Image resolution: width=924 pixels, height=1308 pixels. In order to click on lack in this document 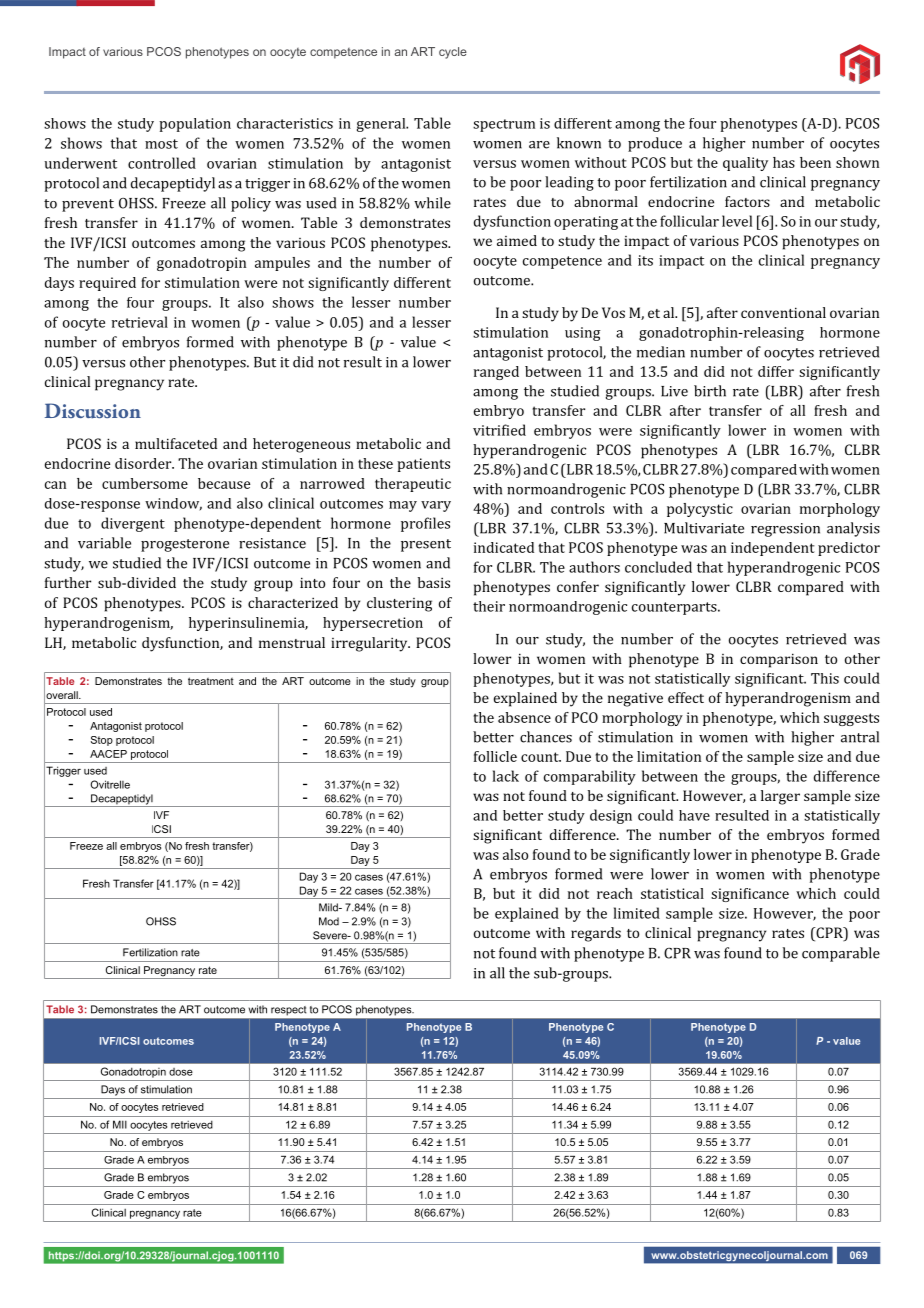, I will do `click(506, 776)`.
